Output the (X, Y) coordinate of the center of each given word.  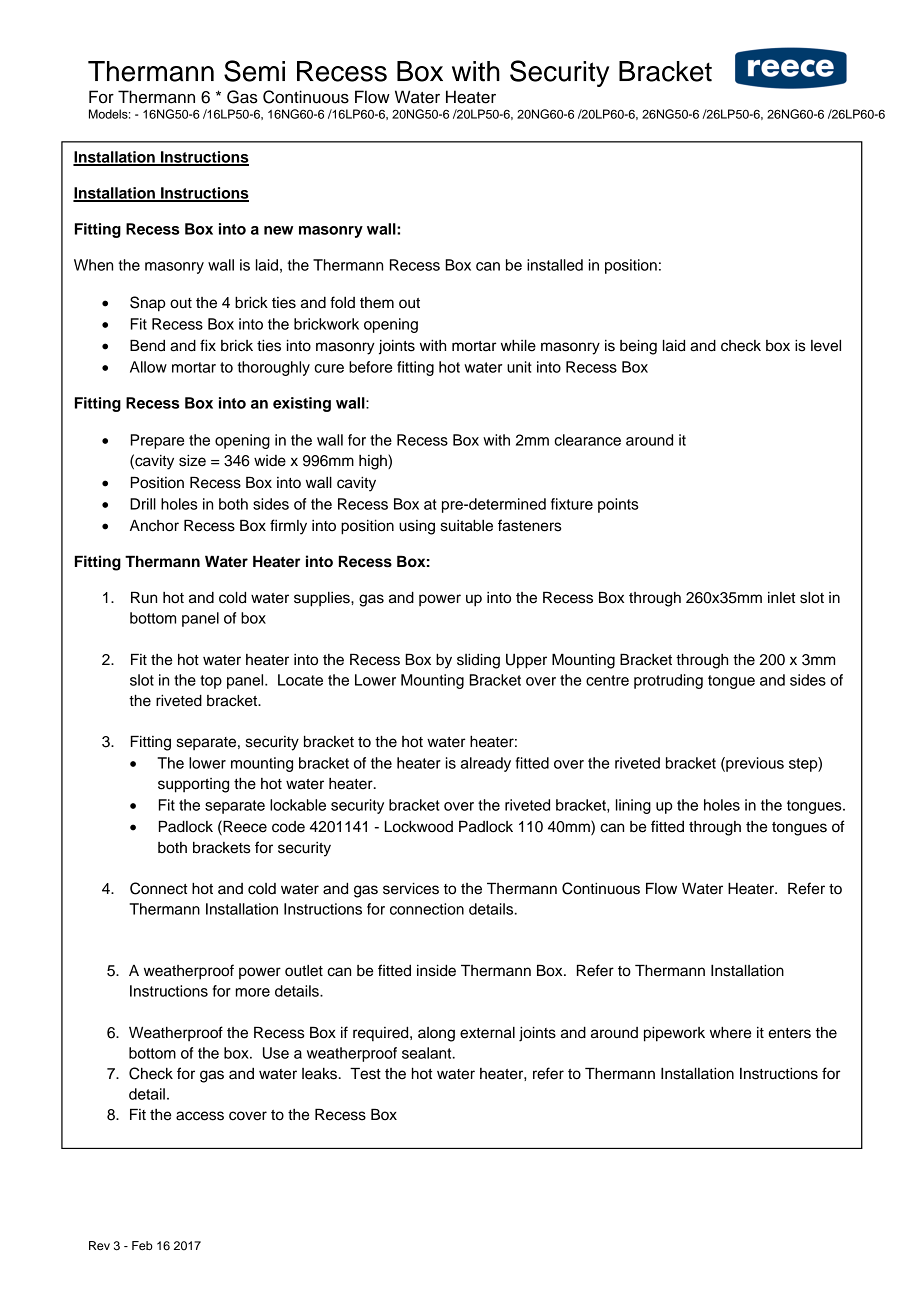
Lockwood (419, 826)
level (826, 346)
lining (633, 806)
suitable (467, 526)
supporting (193, 785)
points (618, 505)
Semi (254, 71)
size (192, 461)
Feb (142, 1245)
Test (365, 1073)
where (730, 1033)
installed (555, 265)
